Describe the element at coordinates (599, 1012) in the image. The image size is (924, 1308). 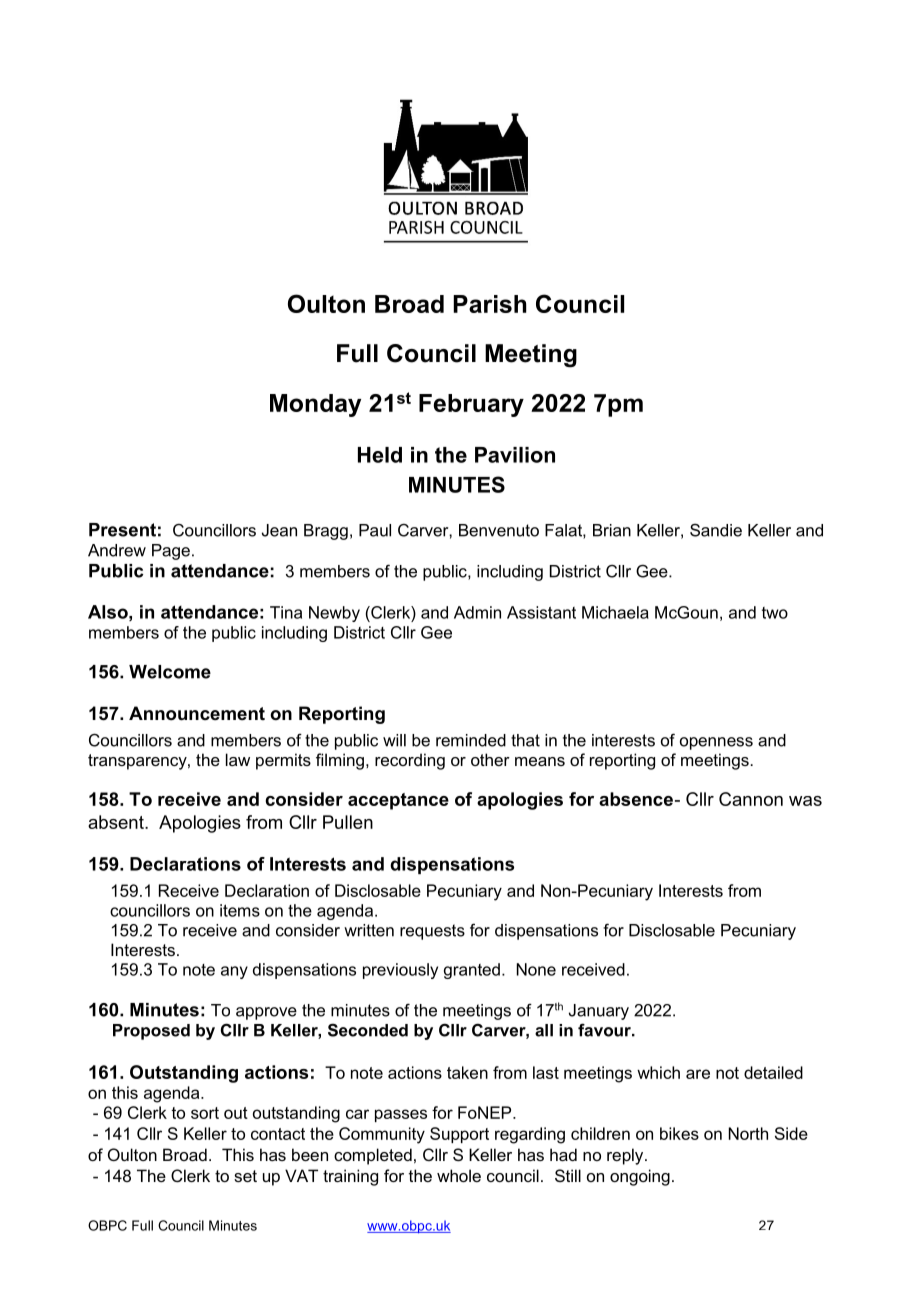
I see `January` at that location.
